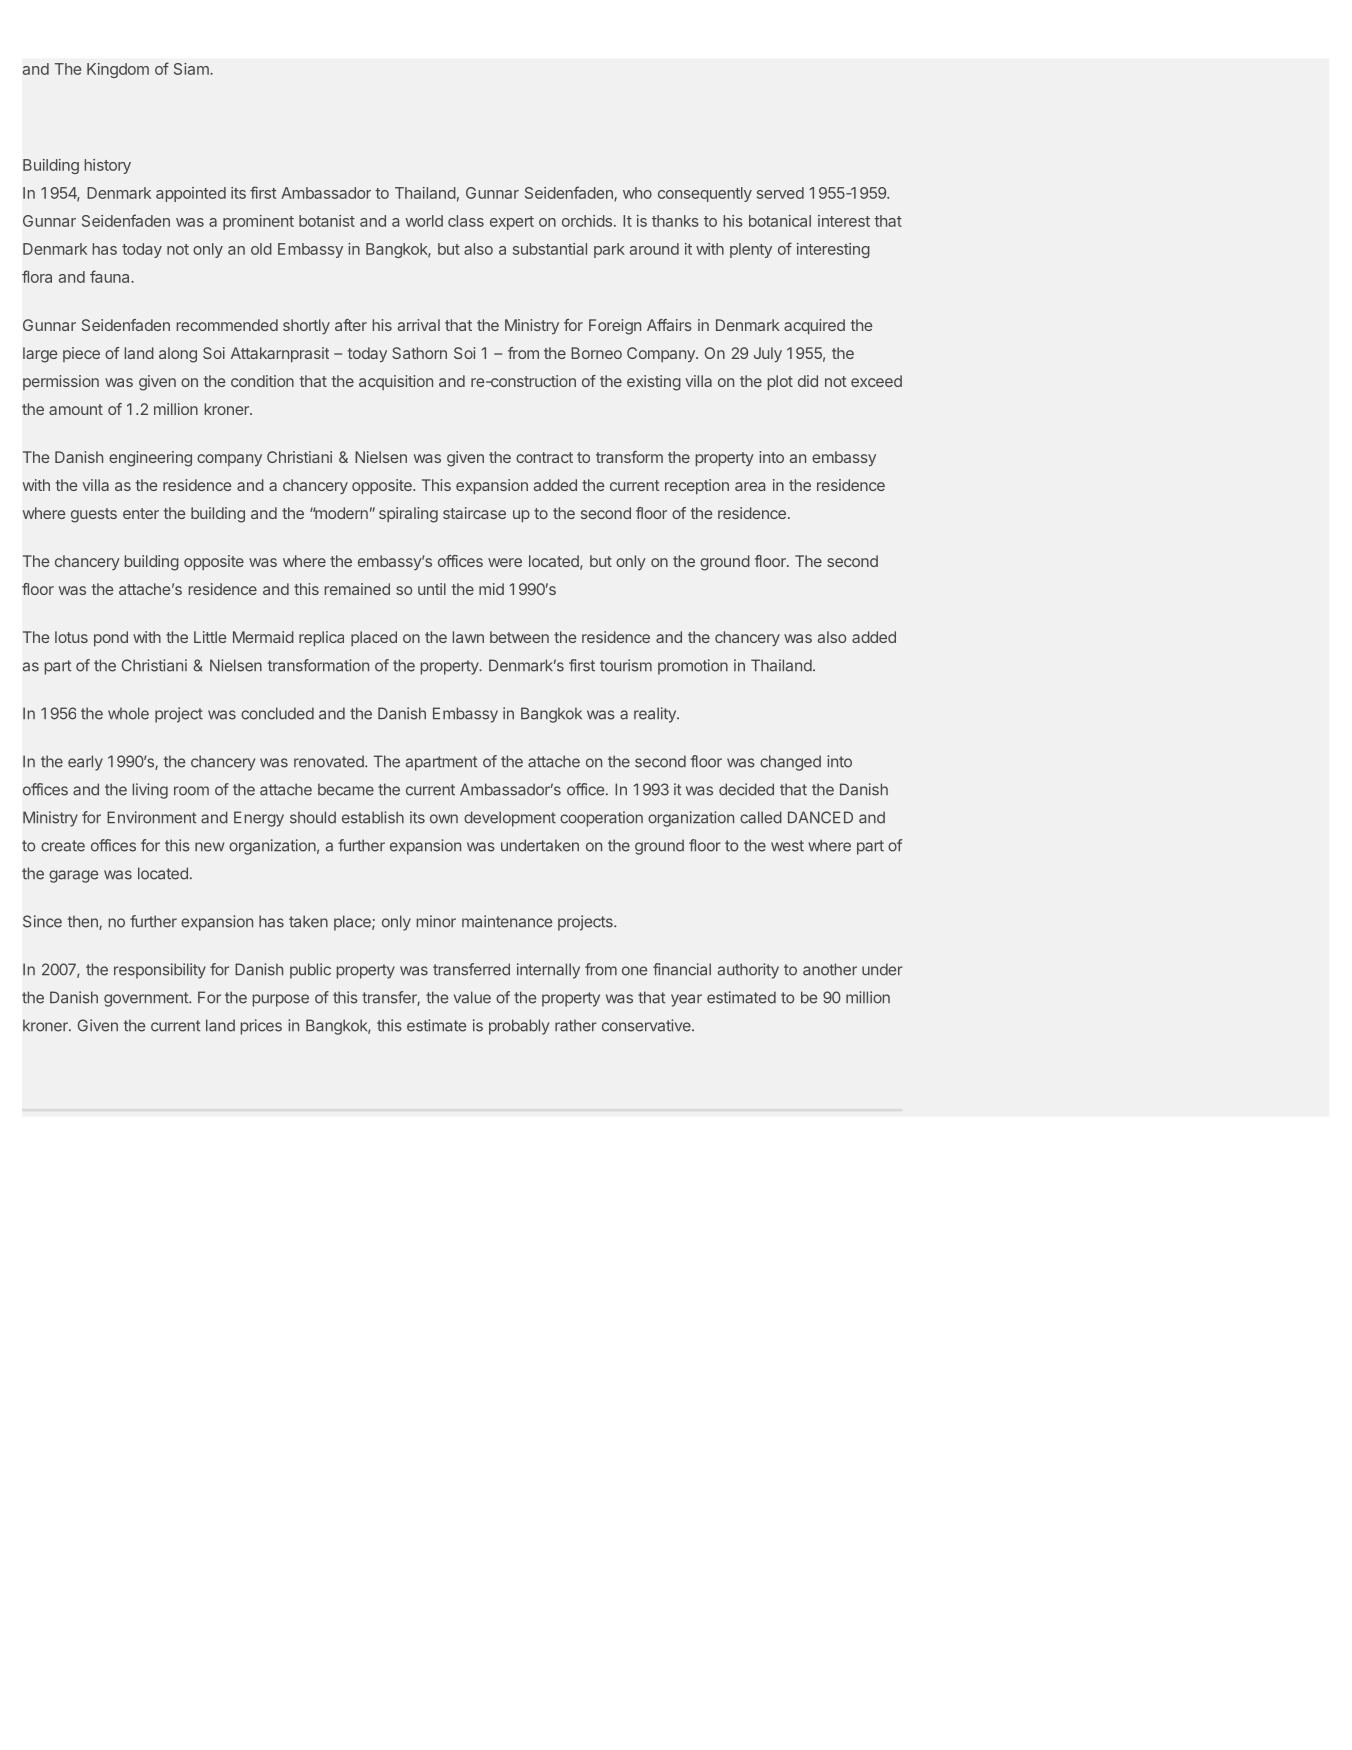 This screenshot has width=1352, height=1750. I want to click on authority, so click(748, 971).
